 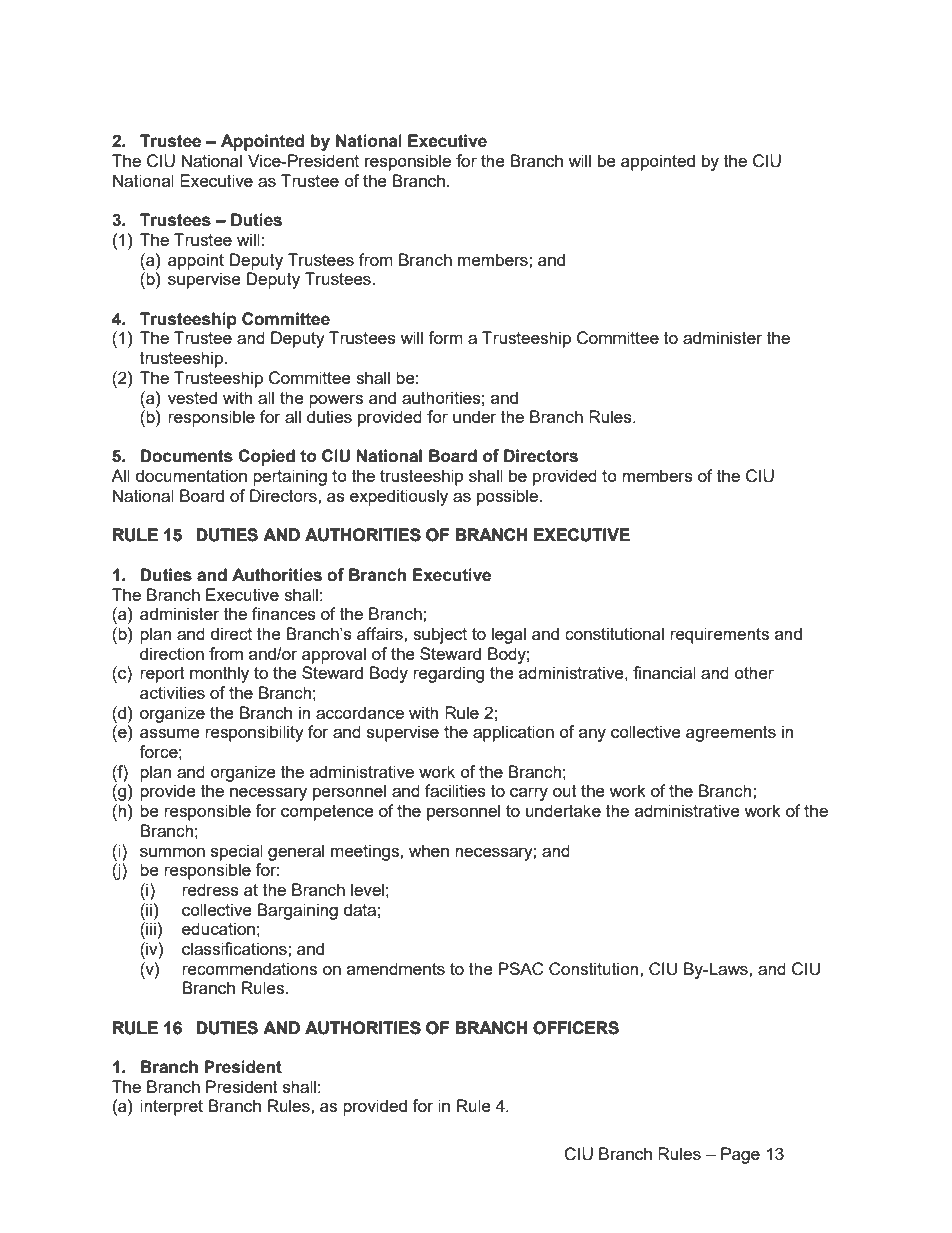 I want to click on vested, so click(x=192, y=397).
